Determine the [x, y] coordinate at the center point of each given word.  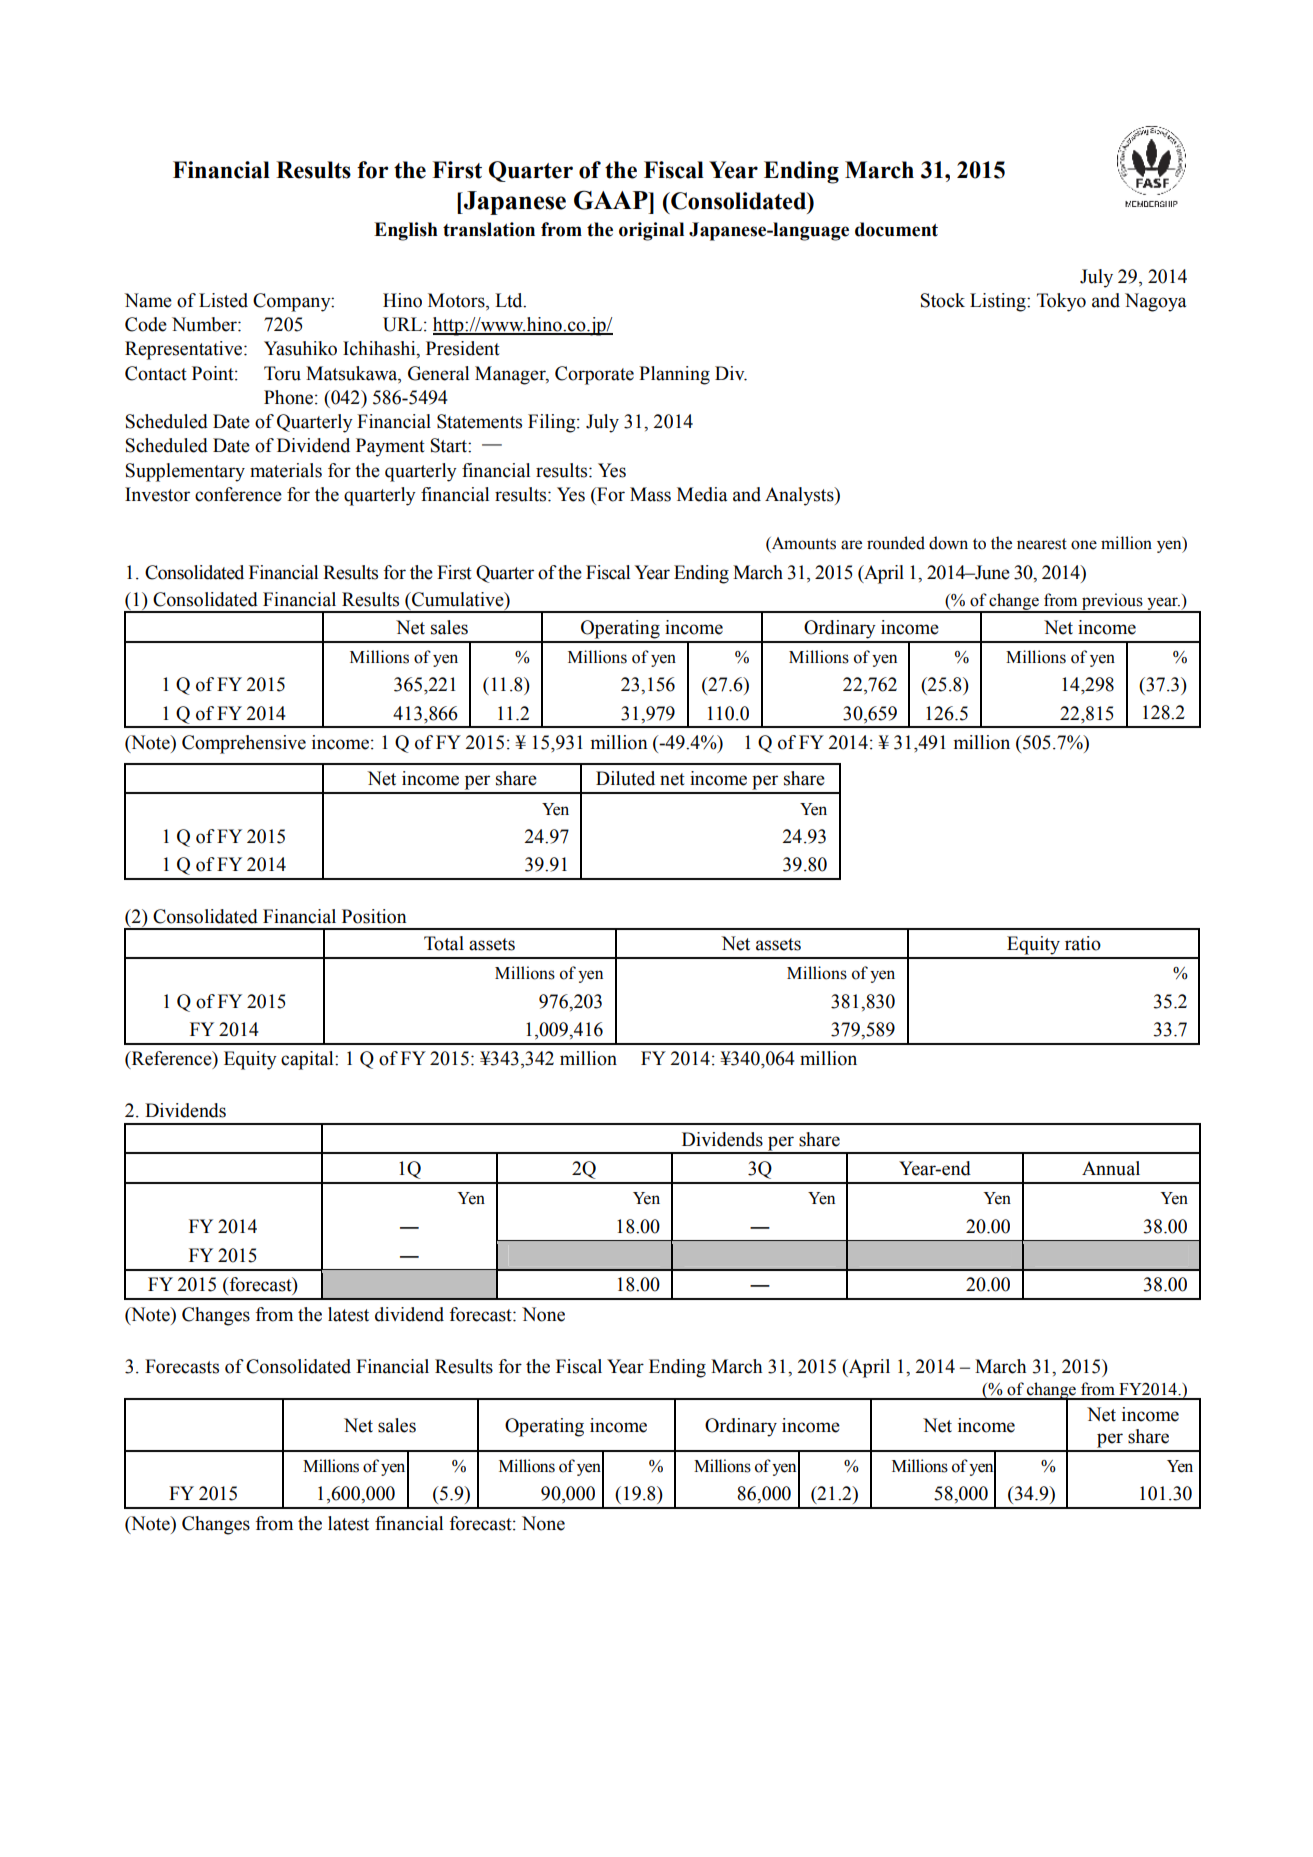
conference [238, 494]
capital [308, 1060]
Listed [223, 300]
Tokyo [1061, 302]
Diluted [625, 778]
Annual [1111, 1168]
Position [374, 916]
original [651, 231]
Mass [650, 494]
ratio [1083, 943]
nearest [1042, 544]
